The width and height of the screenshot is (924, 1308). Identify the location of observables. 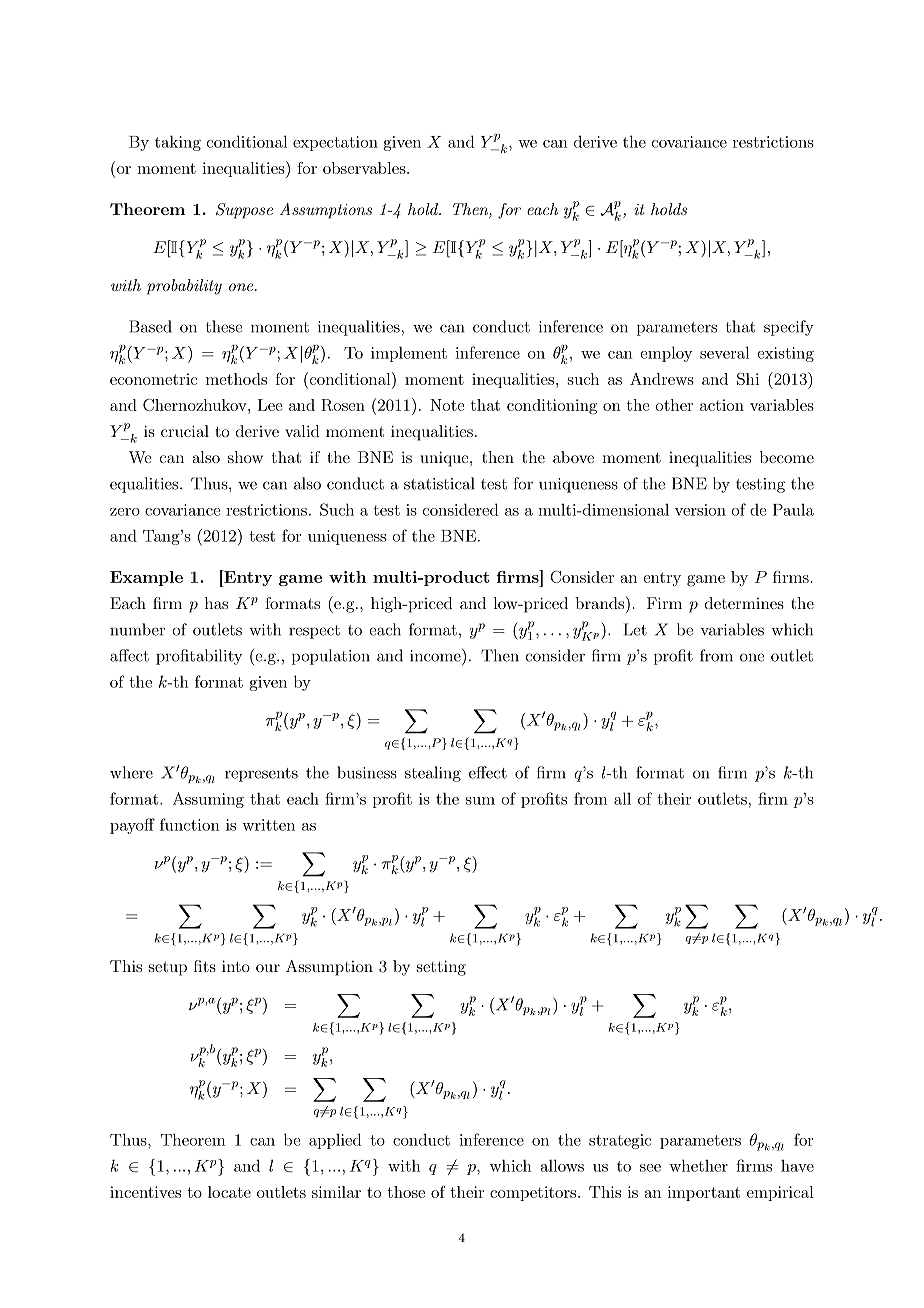
(365, 168).
